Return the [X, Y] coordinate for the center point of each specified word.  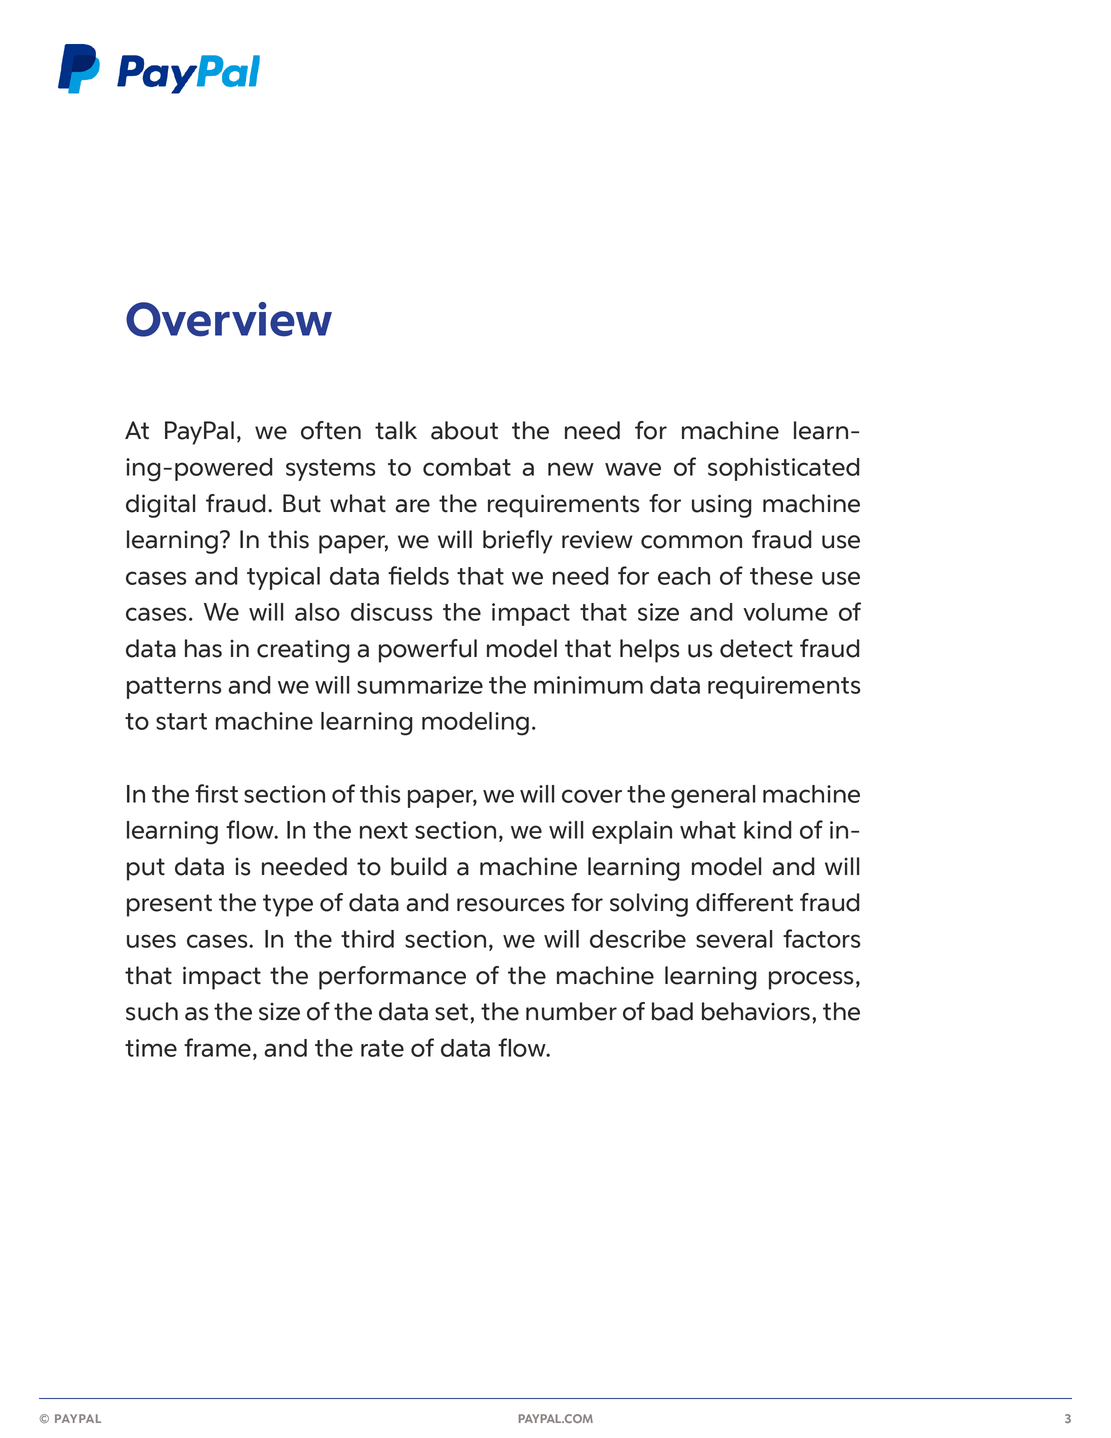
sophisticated [783, 469]
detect [756, 648]
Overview [229, 319]
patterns [174, 688]
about [464, 430]
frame [217, 1047]
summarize [420, 685]
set [453, 1012]
